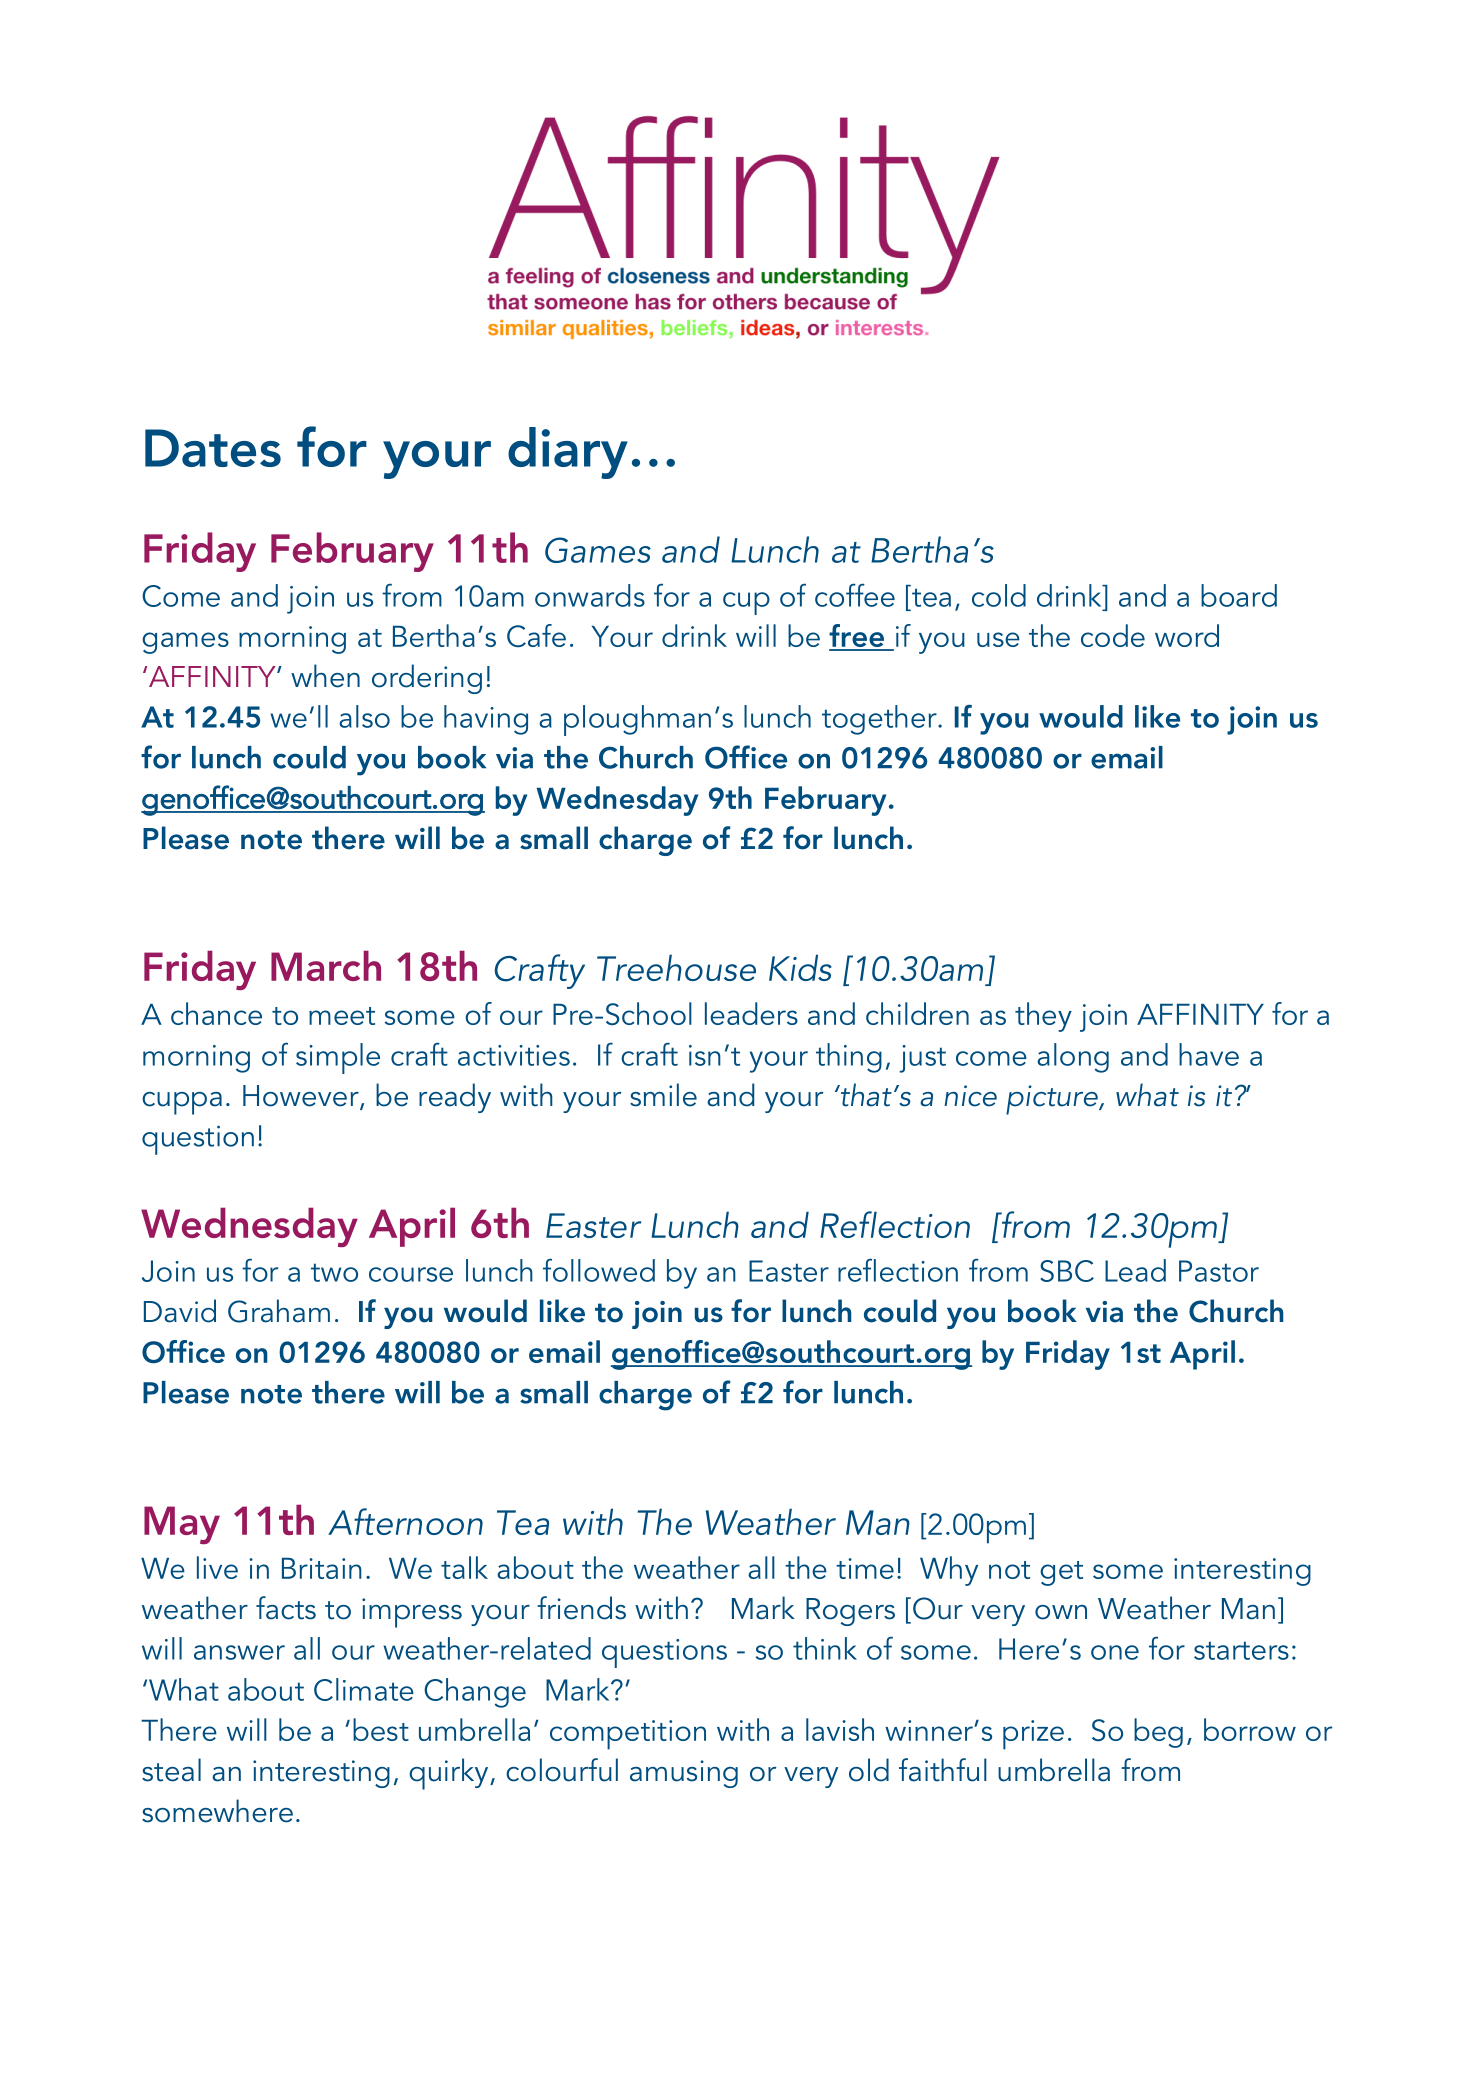 Image resolution: width=1472 pixels, height=2081 pixels. What do you see at coordinates (381, 1729) in the screenshot?
I see `best` at bounding box center [381, 1729].
